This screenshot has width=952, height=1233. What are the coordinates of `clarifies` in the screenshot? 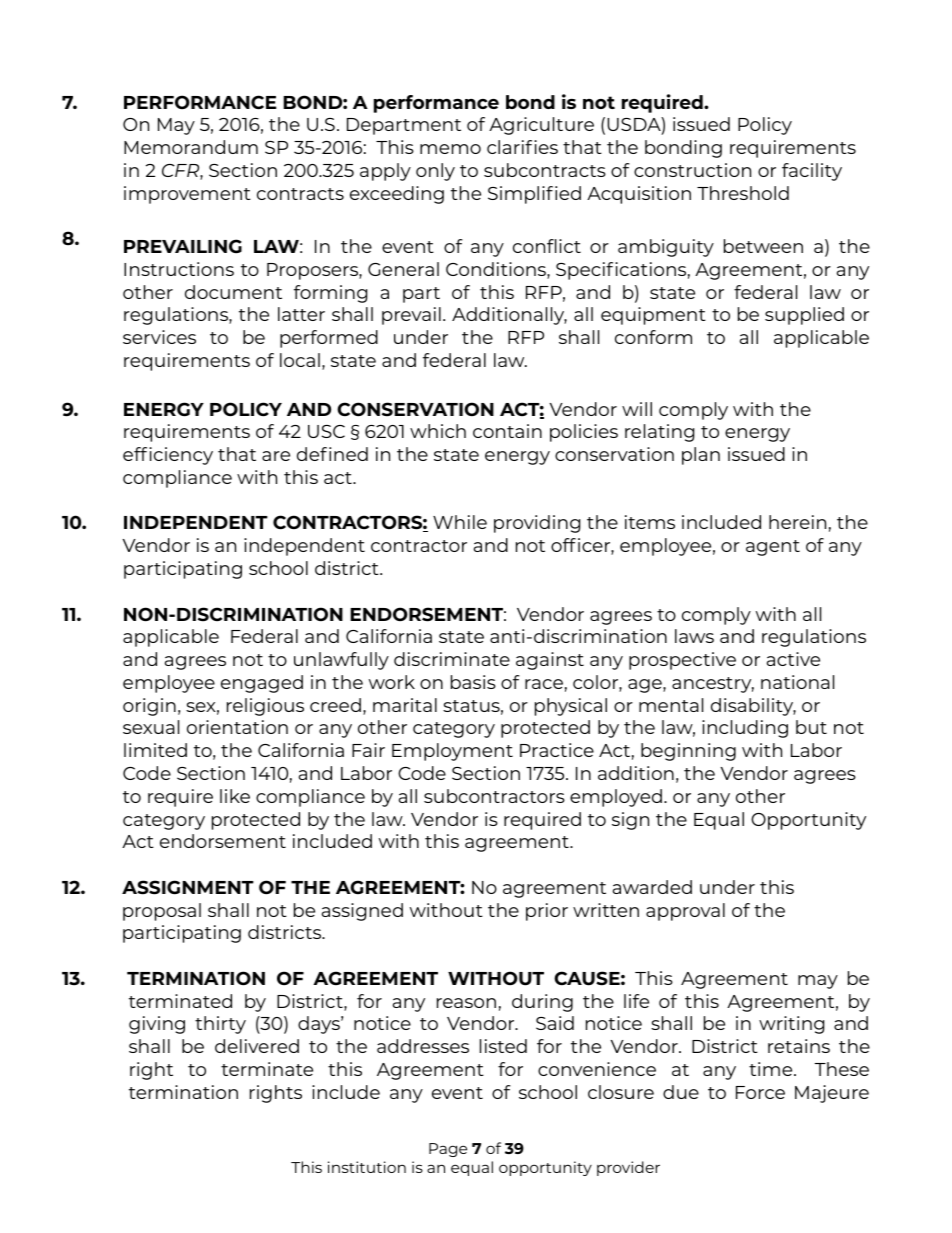 It's located at (522, 147).
